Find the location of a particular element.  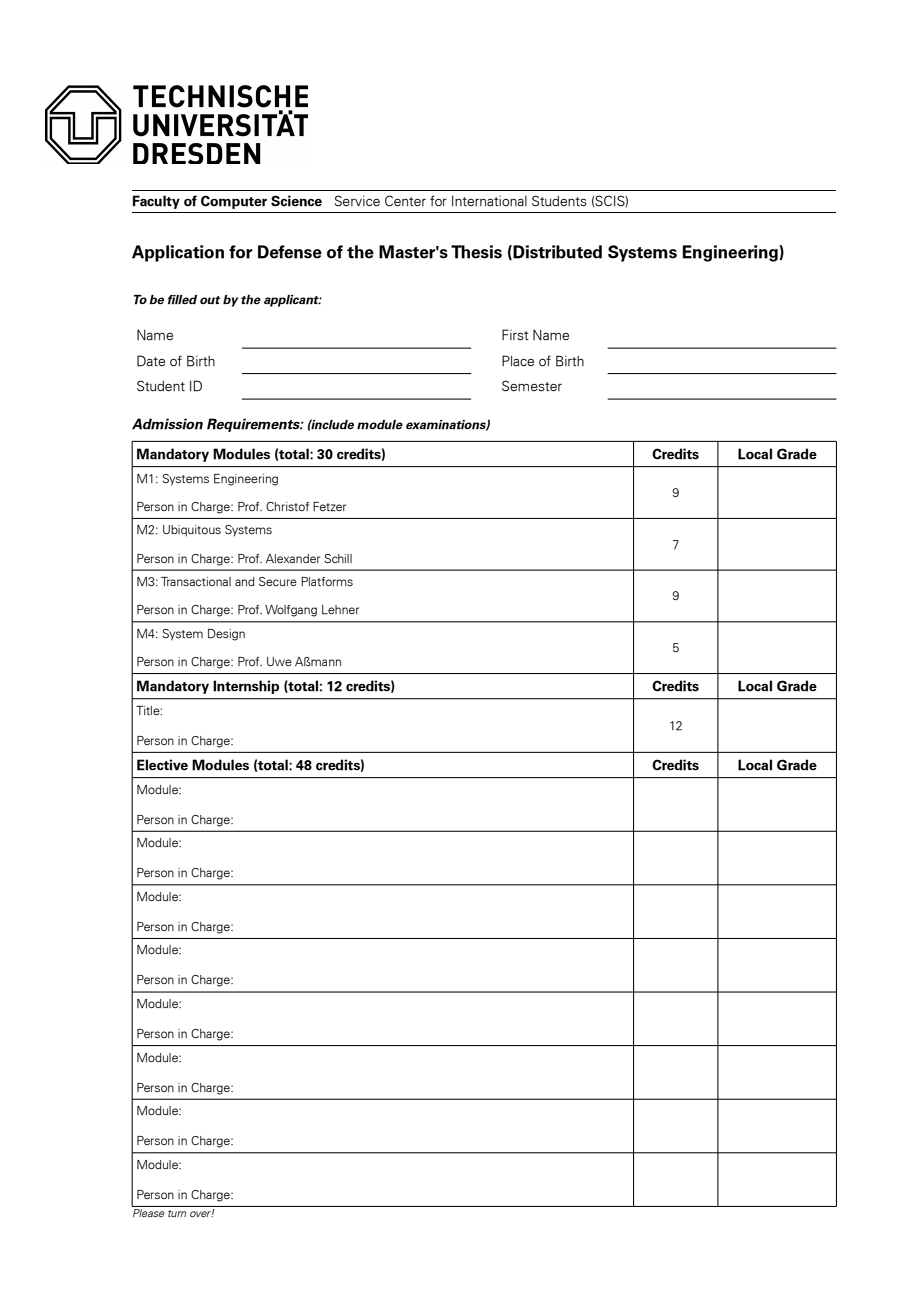

Thesis is located at coordinates (476, 252).
